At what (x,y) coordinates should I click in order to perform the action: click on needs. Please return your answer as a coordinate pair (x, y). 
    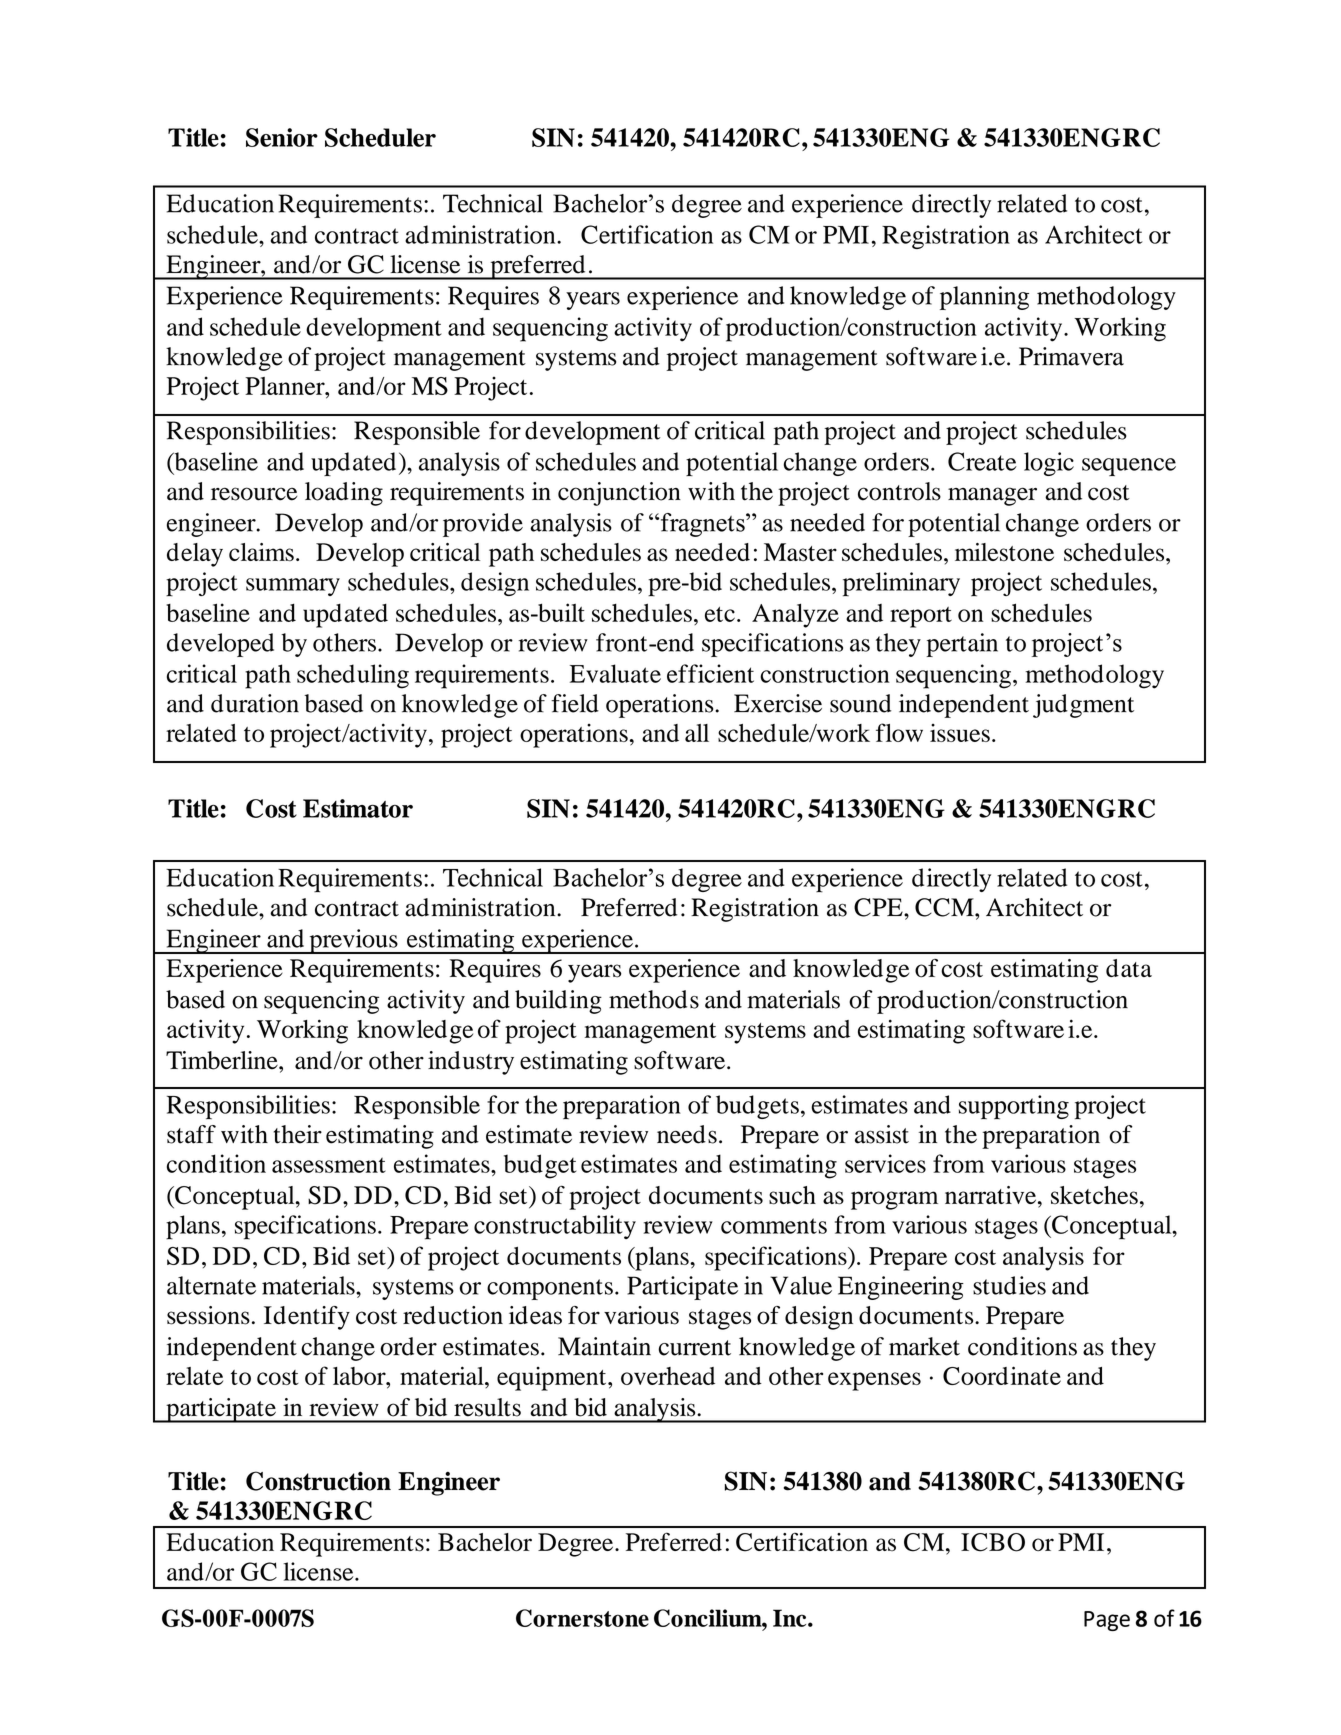
    Looking at the image, I should click on (687, 1134).
